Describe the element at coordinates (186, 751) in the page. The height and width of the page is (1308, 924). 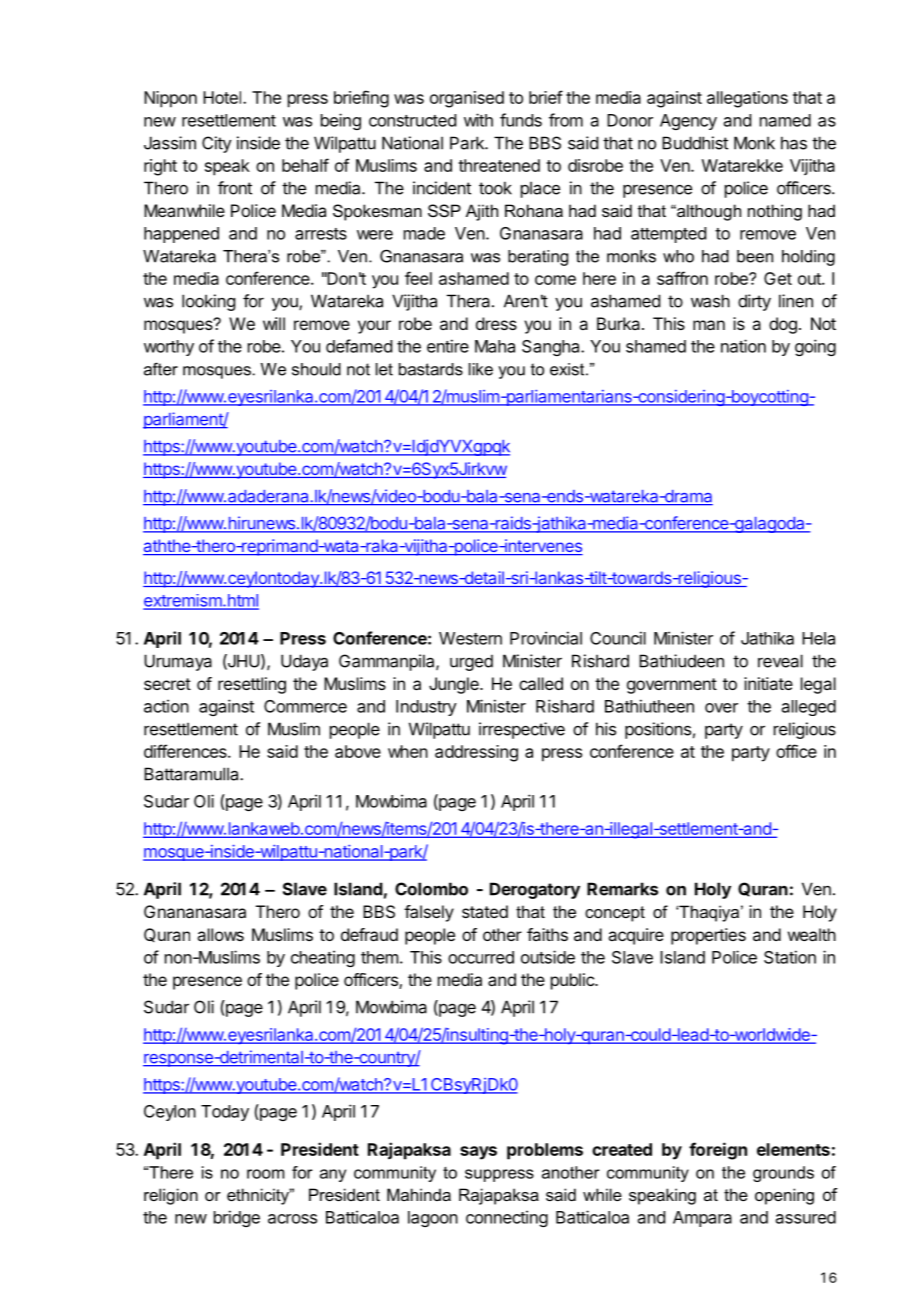
I see `differences` at that location.
